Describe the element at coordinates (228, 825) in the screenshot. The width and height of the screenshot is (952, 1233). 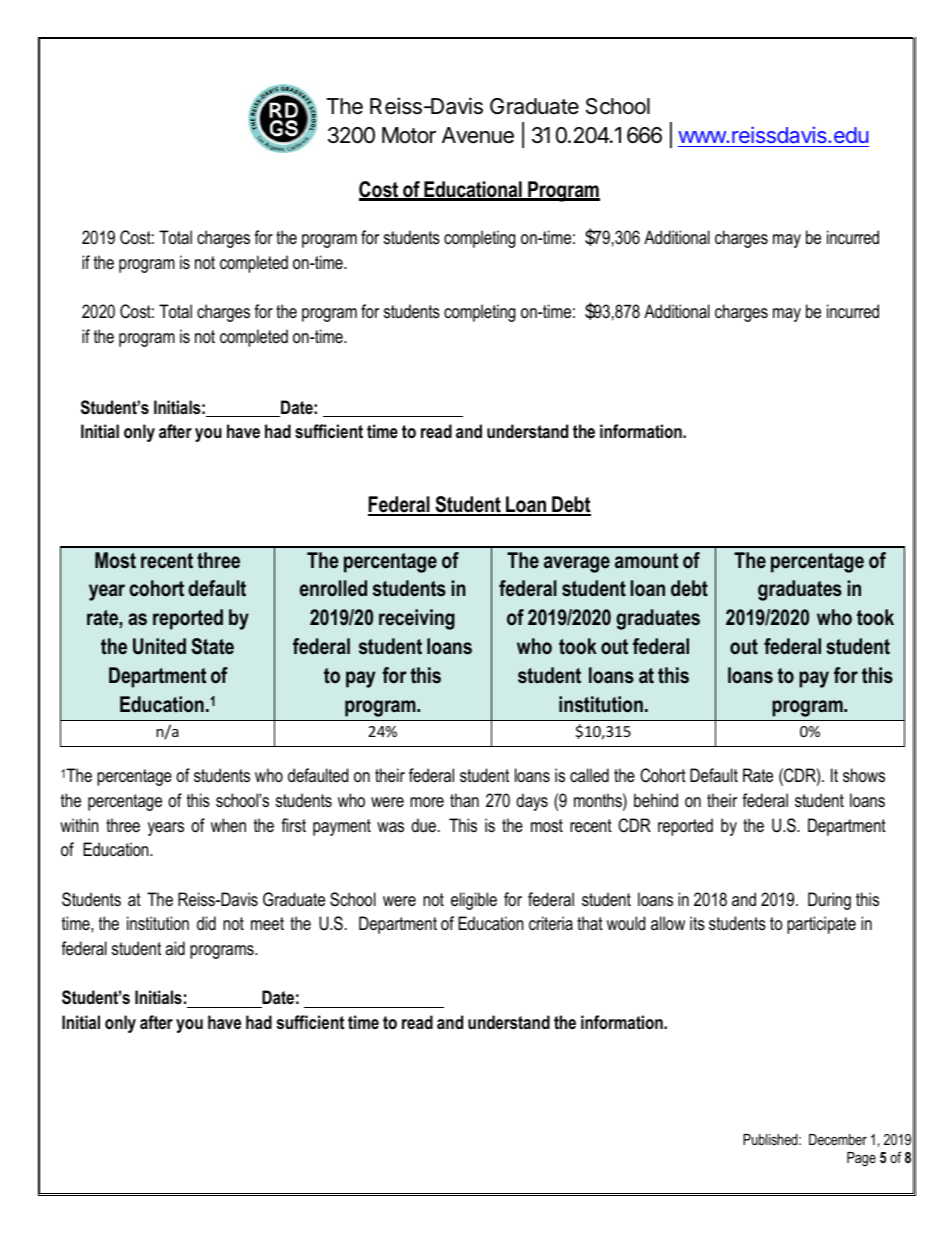
I see `when` at that location.
